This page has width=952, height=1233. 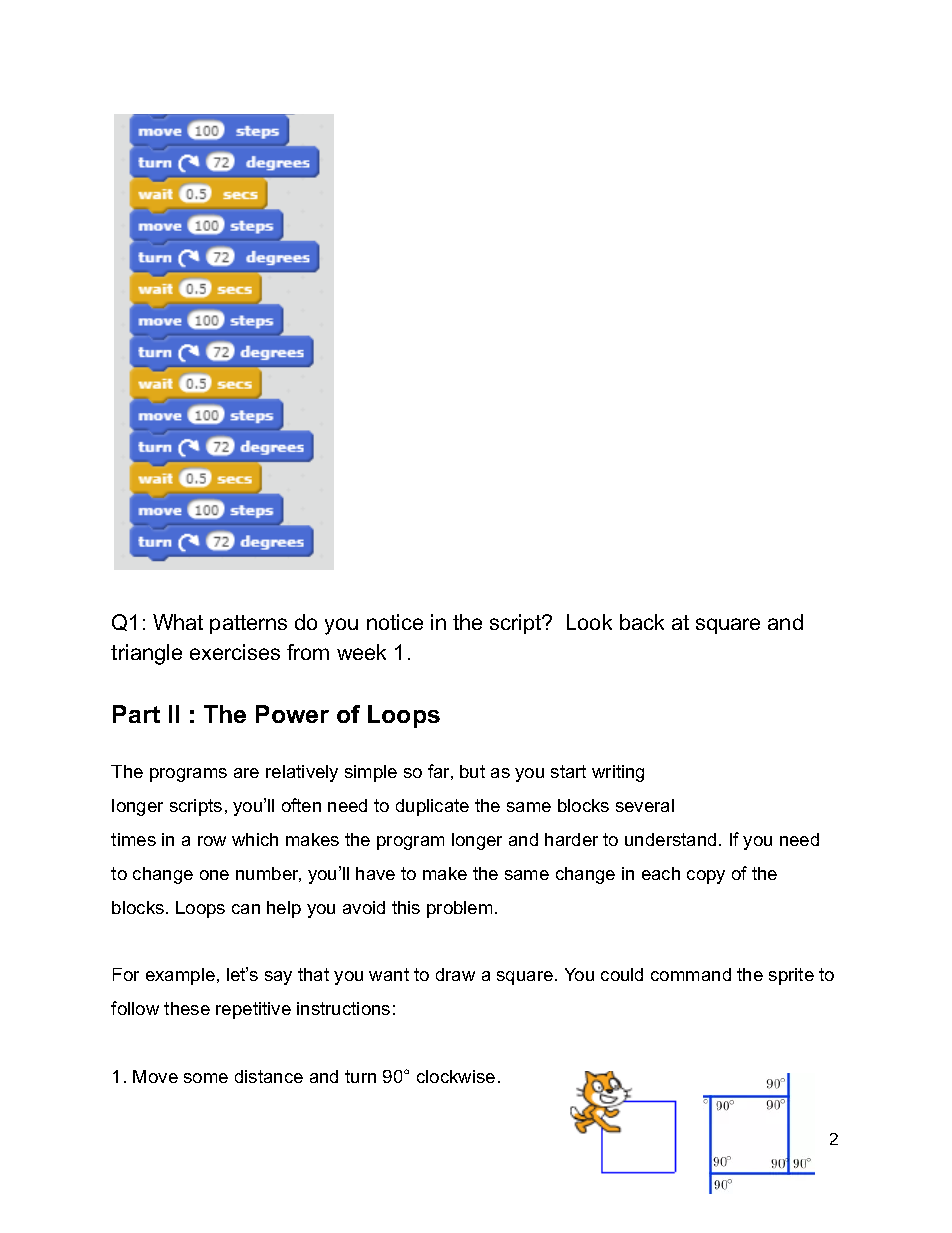 I want to click on What, so click(x=178, y=622).
